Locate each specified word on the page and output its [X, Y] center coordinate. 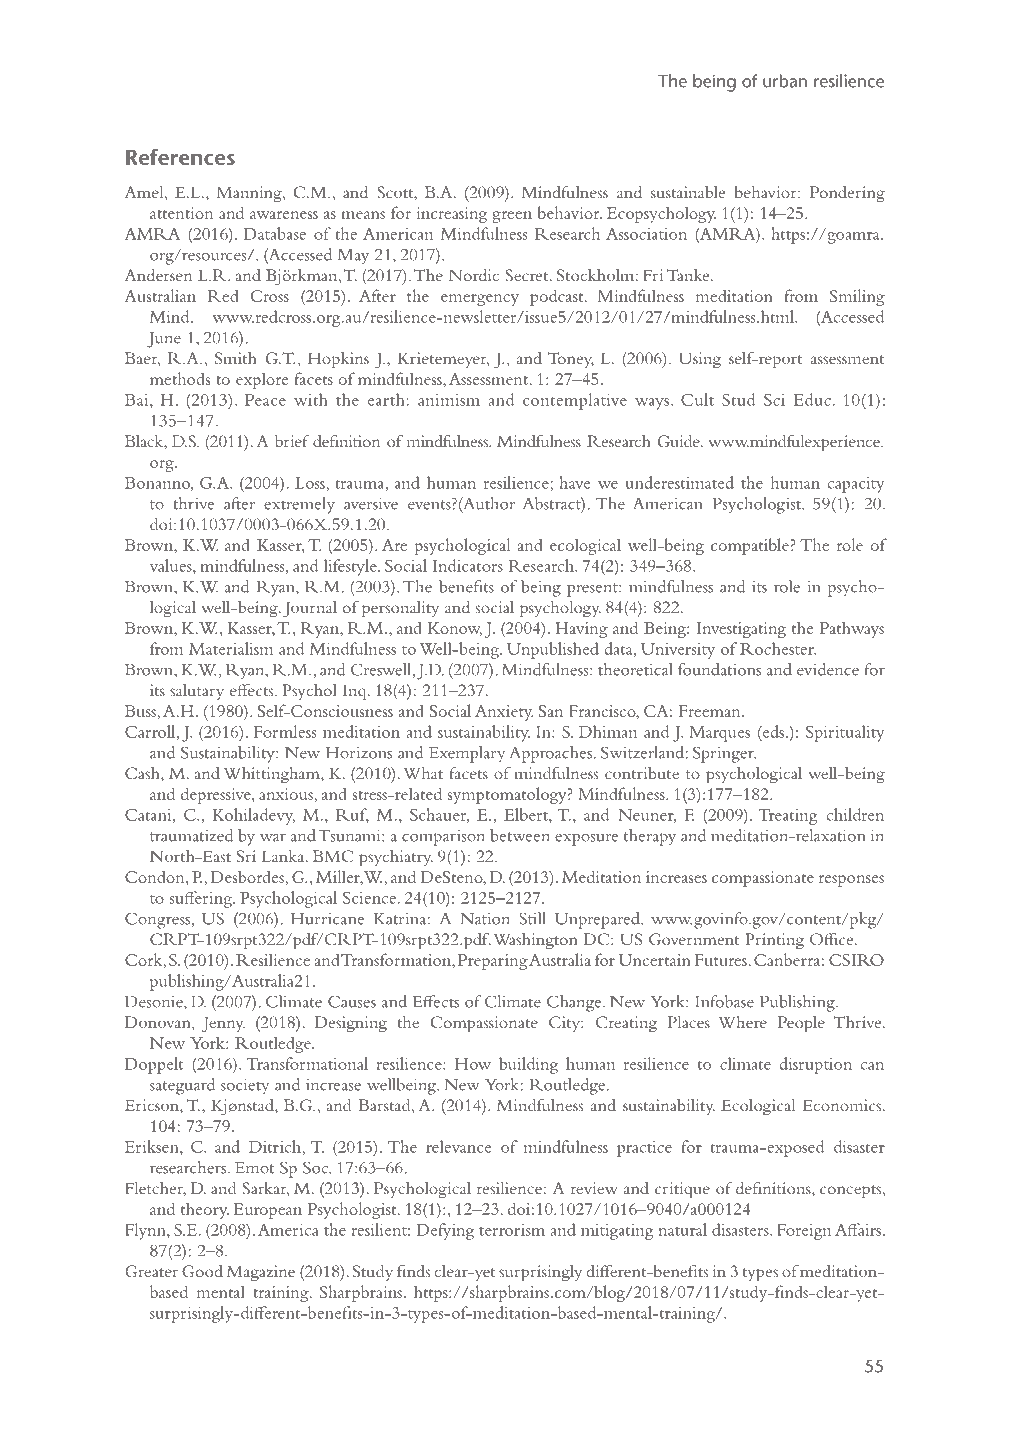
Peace [265, 400]
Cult [697, 399]
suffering [202, 899]
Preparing [493, 962]
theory [205, 1210]
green [512, 217]
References [180, 157]
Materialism [231, 648]
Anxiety [504, 713]
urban [785, 81]
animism [449, 400]
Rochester [778, 648]
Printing [774, 941]
